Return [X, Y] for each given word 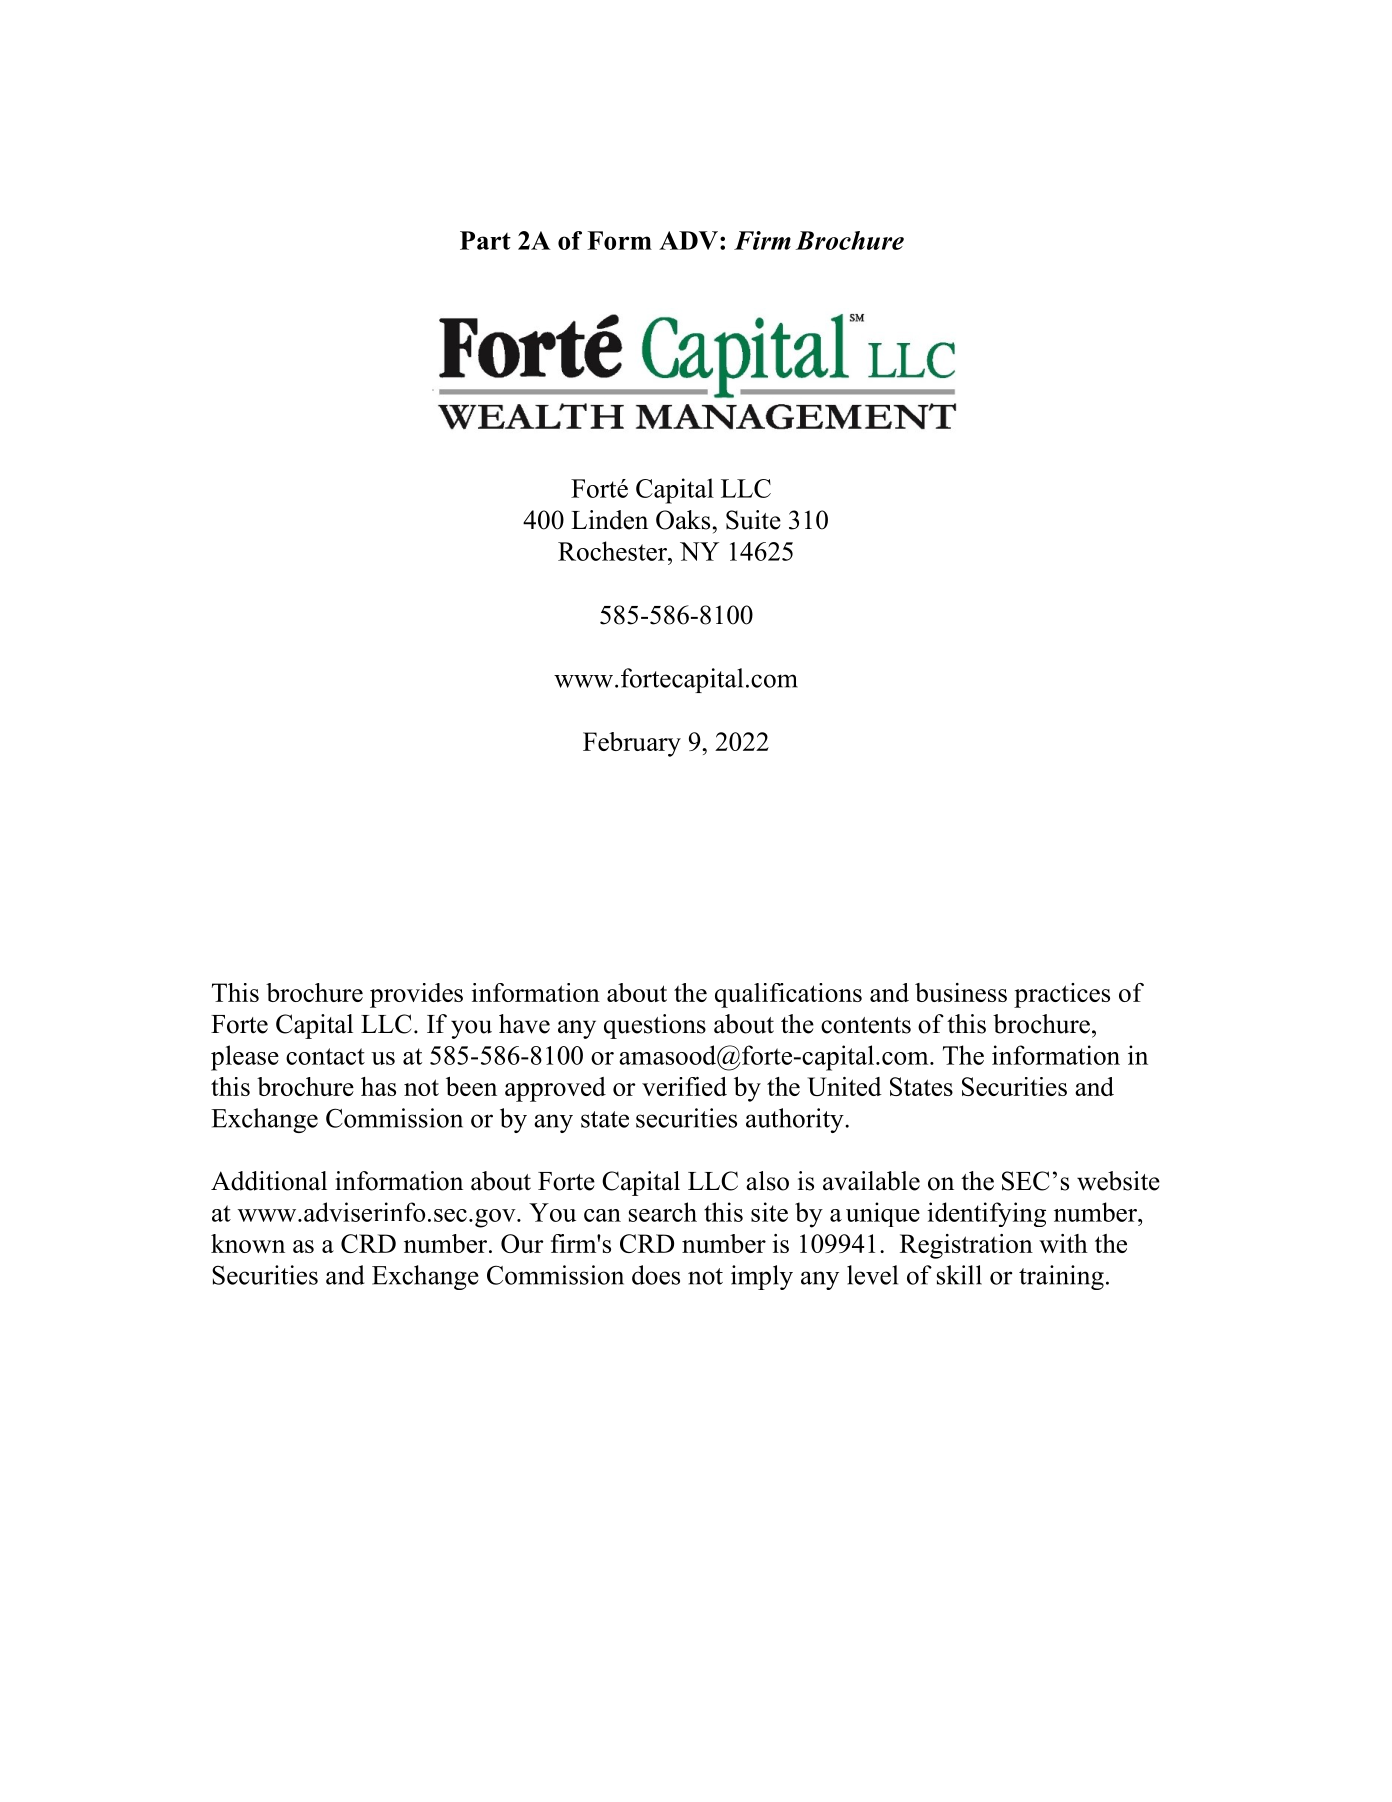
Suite [753, 520]
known [248, 1243]
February [632, 744]
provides [416, 995]
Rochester [613, 551]
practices [1062, 995]
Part [485, 240]
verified [684, 1086]
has [378, 1086]
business [961, 992]
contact [325, 1056]
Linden [609, 520]
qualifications [788, 995]
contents [866, 1025]
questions [655, 1026]
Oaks [683, 520]
